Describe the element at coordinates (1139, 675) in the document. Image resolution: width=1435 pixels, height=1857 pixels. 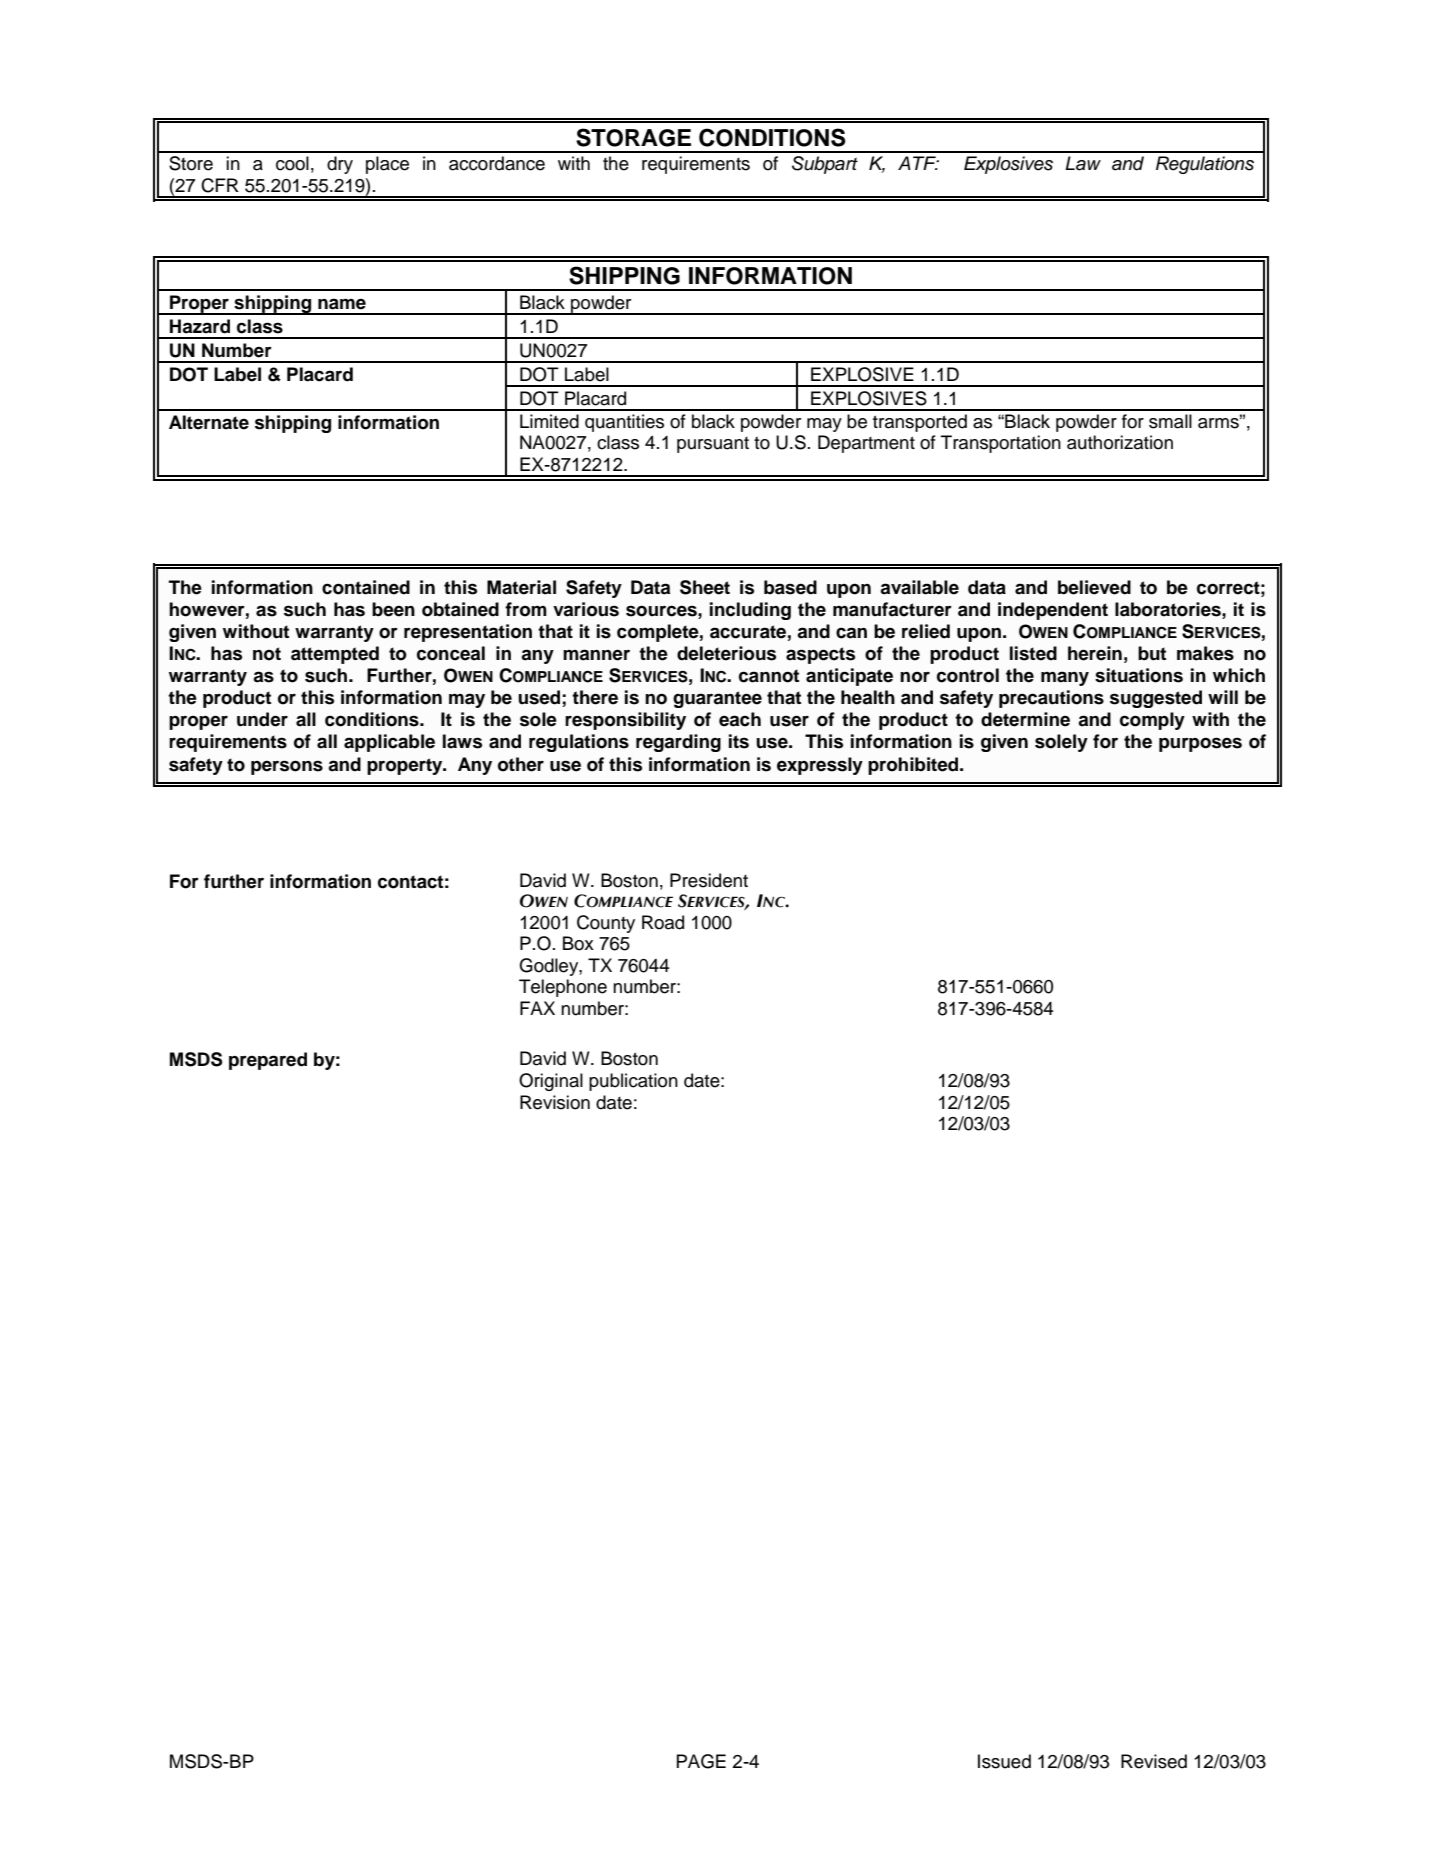
I see `situations` at that location.
